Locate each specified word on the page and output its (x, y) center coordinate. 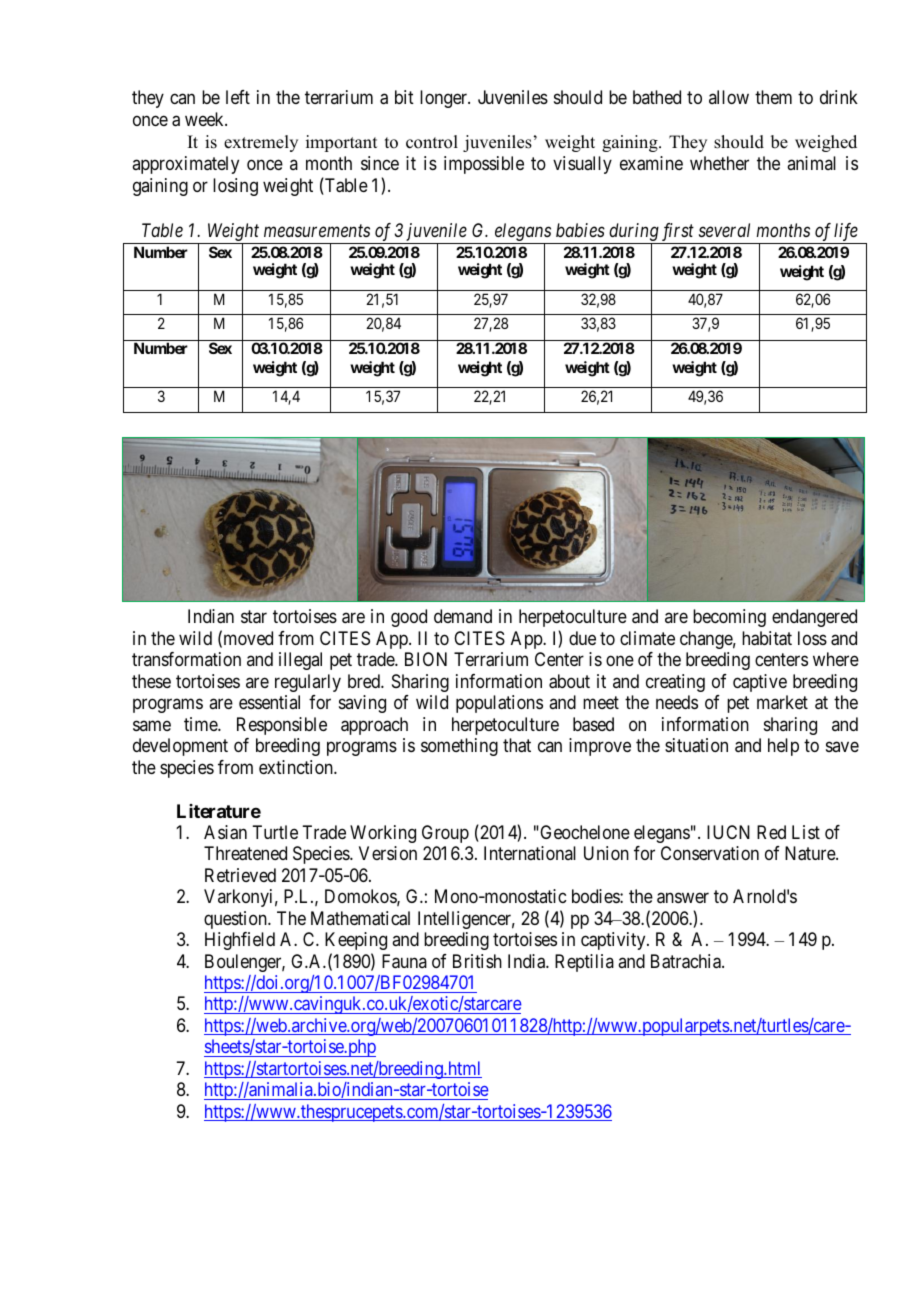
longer (444, 99)
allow (729, 97)
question (236, 920)
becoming (729, 618)
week (205, 119)
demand (463, 616)
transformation (186, 659)
